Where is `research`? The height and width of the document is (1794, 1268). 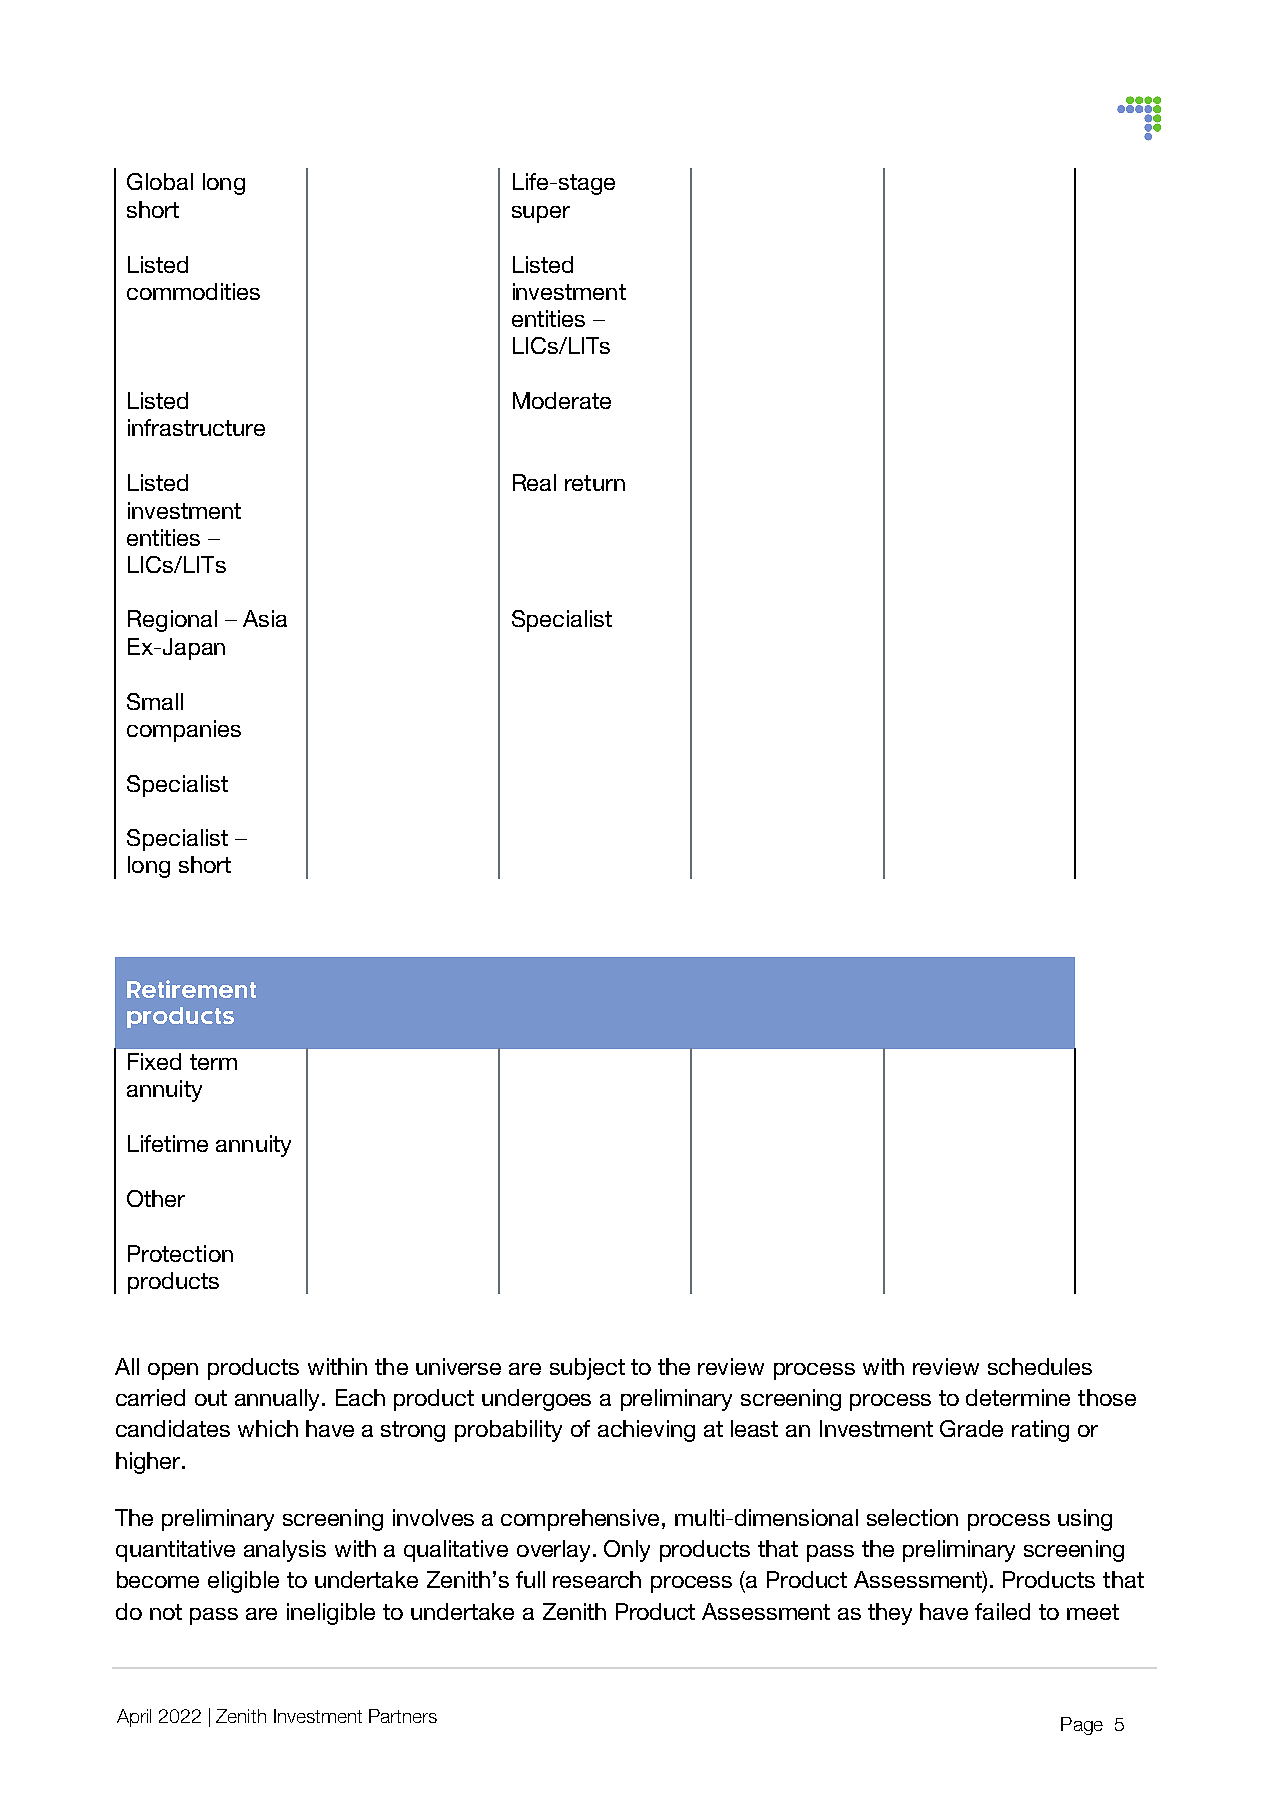 research is located at coordinates (597, 1579).
